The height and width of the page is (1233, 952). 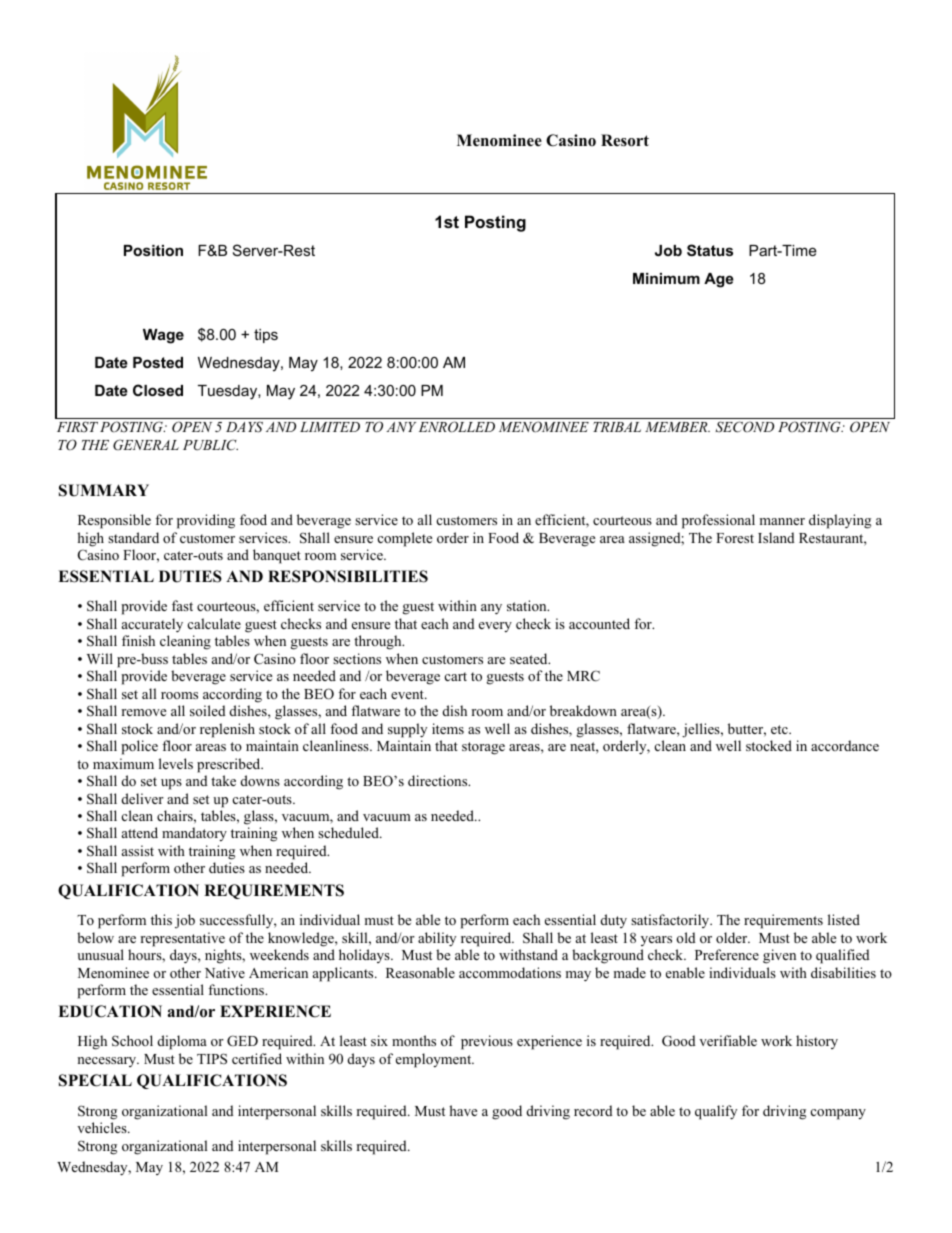 What do you see at coordinates (152, 625) in the page?
I see `accurately` at bounding box center [152, 625].
